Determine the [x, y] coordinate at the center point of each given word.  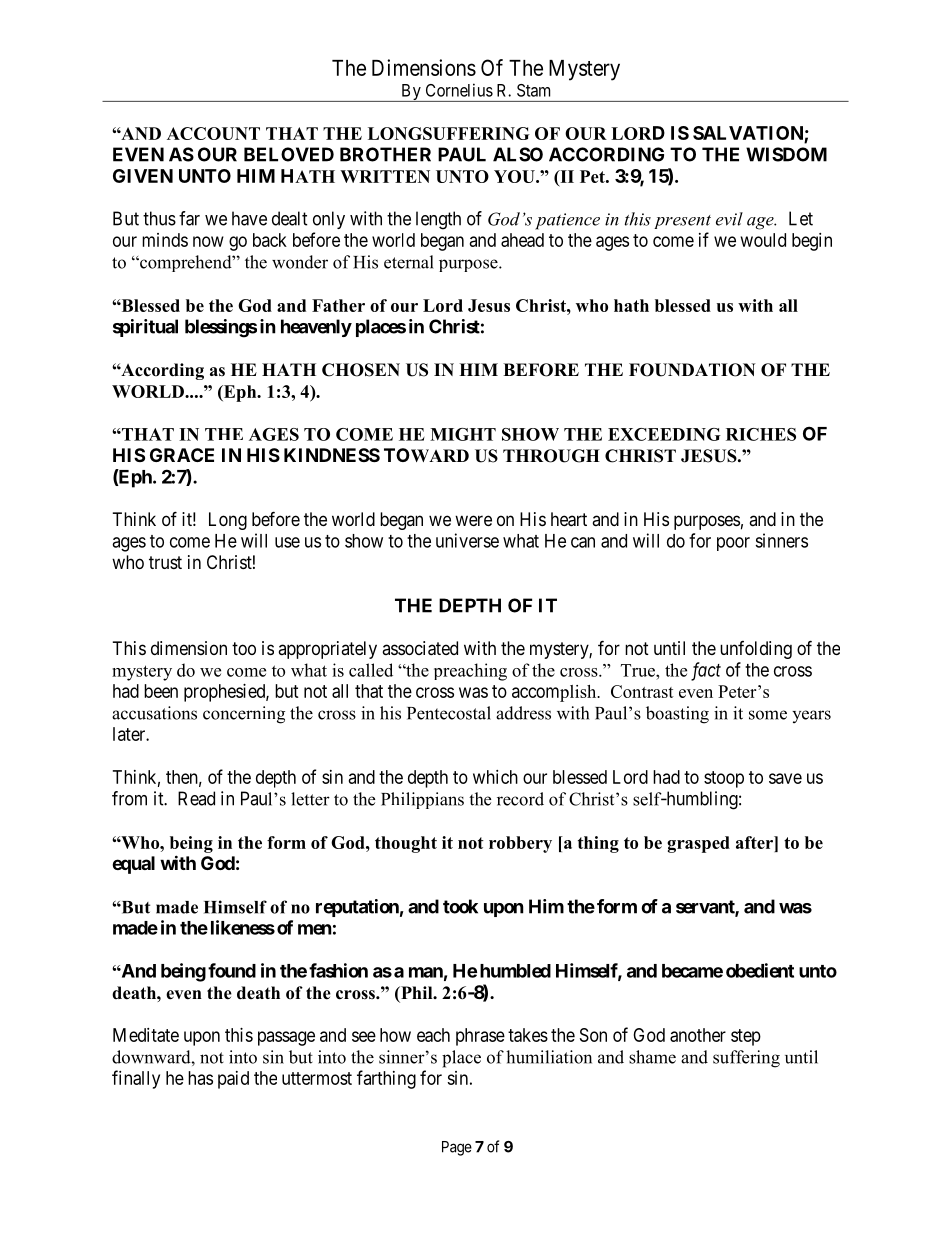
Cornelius [459, 90]
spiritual [145, 328]
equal [133, 865]
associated [420, 648]
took [460, 906]
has [200, 1078]
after [755, 842]
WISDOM [786, 154]
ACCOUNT [213, 133]
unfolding [756, 650]
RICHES [761, 434]
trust [165, 562]
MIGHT [463, 434]
